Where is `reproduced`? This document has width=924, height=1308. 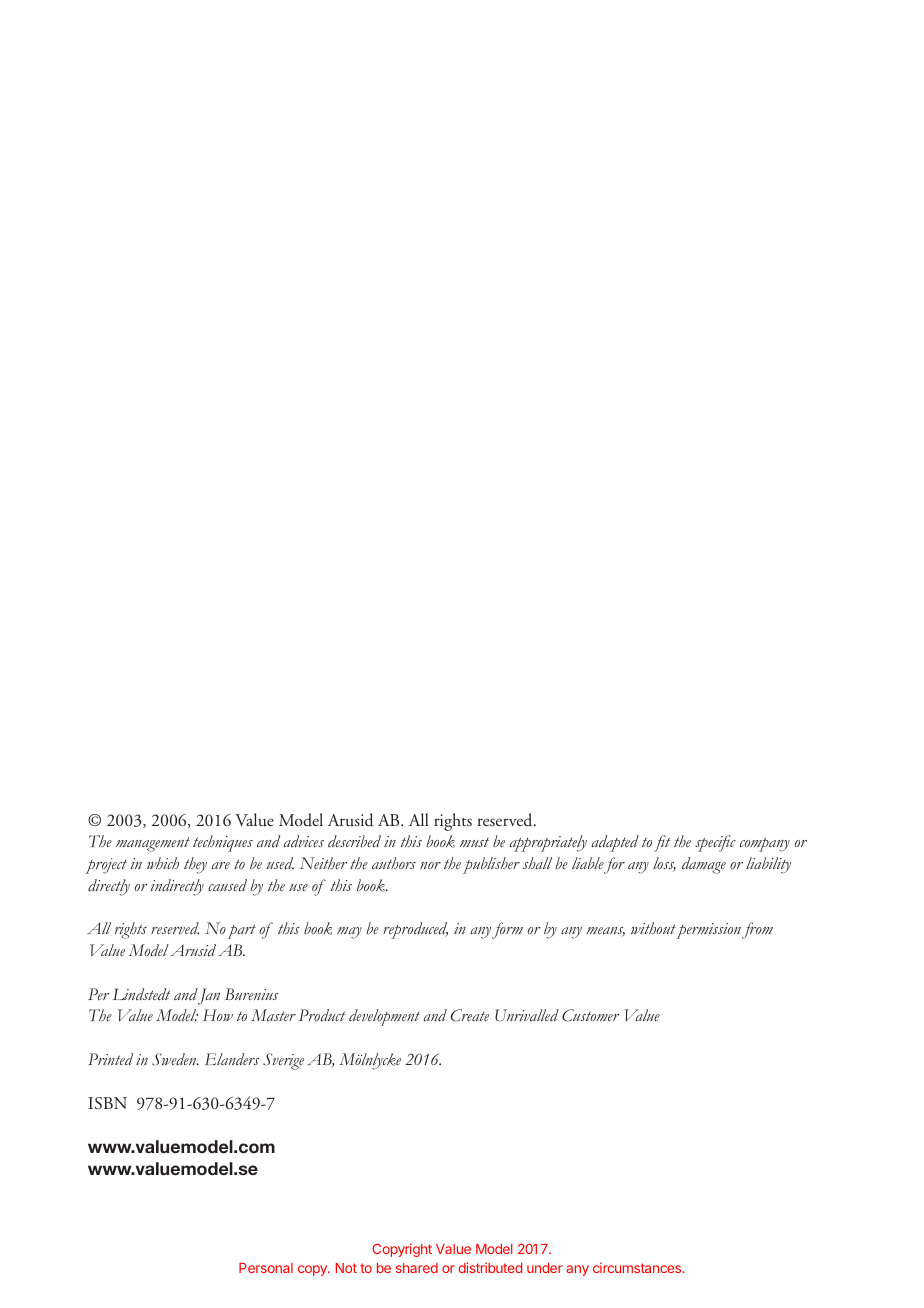
reproduced is located at coordinates (415, 930).
